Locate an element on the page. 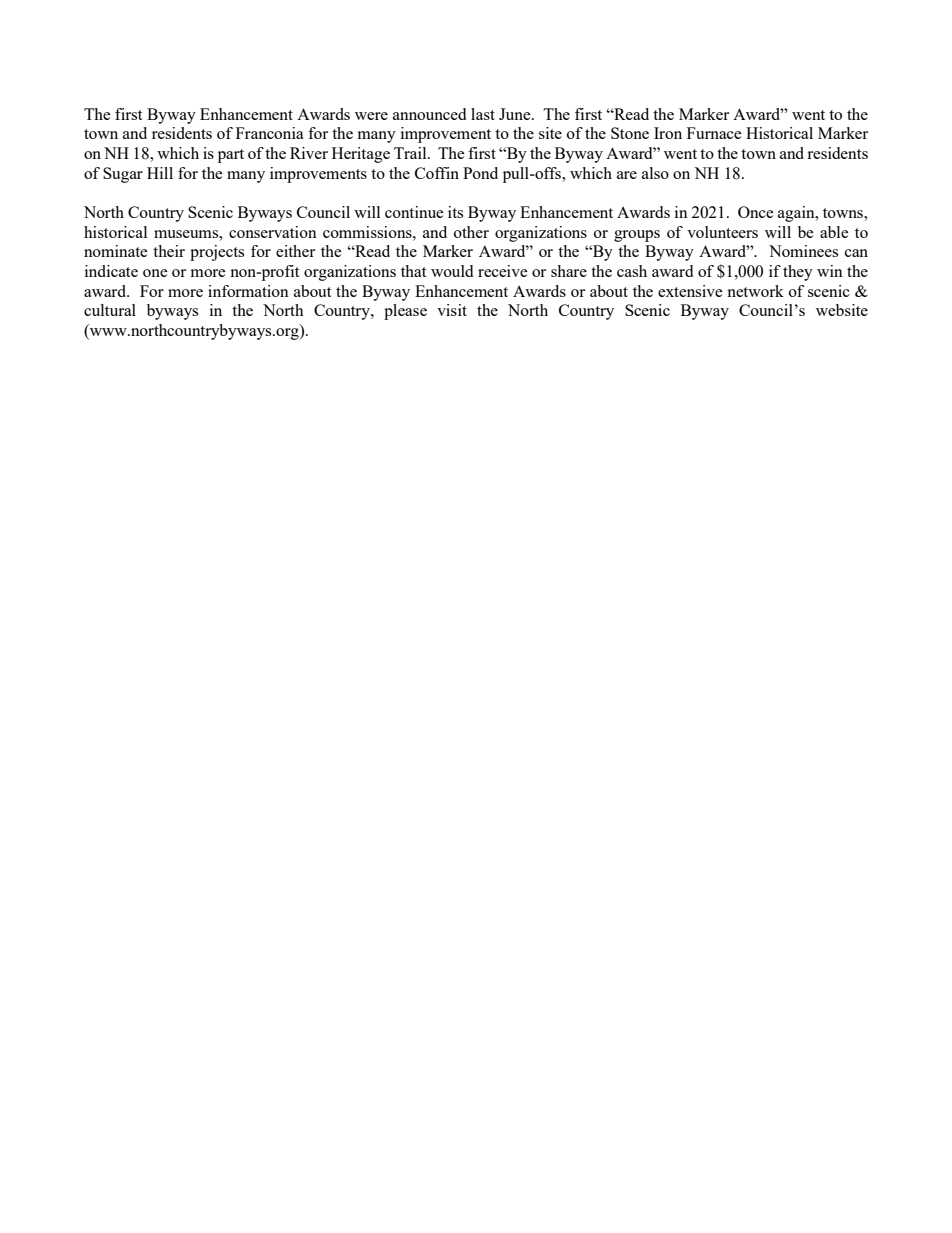 This document has height=1233, width=952. last is located at coordinates (483, 114).
